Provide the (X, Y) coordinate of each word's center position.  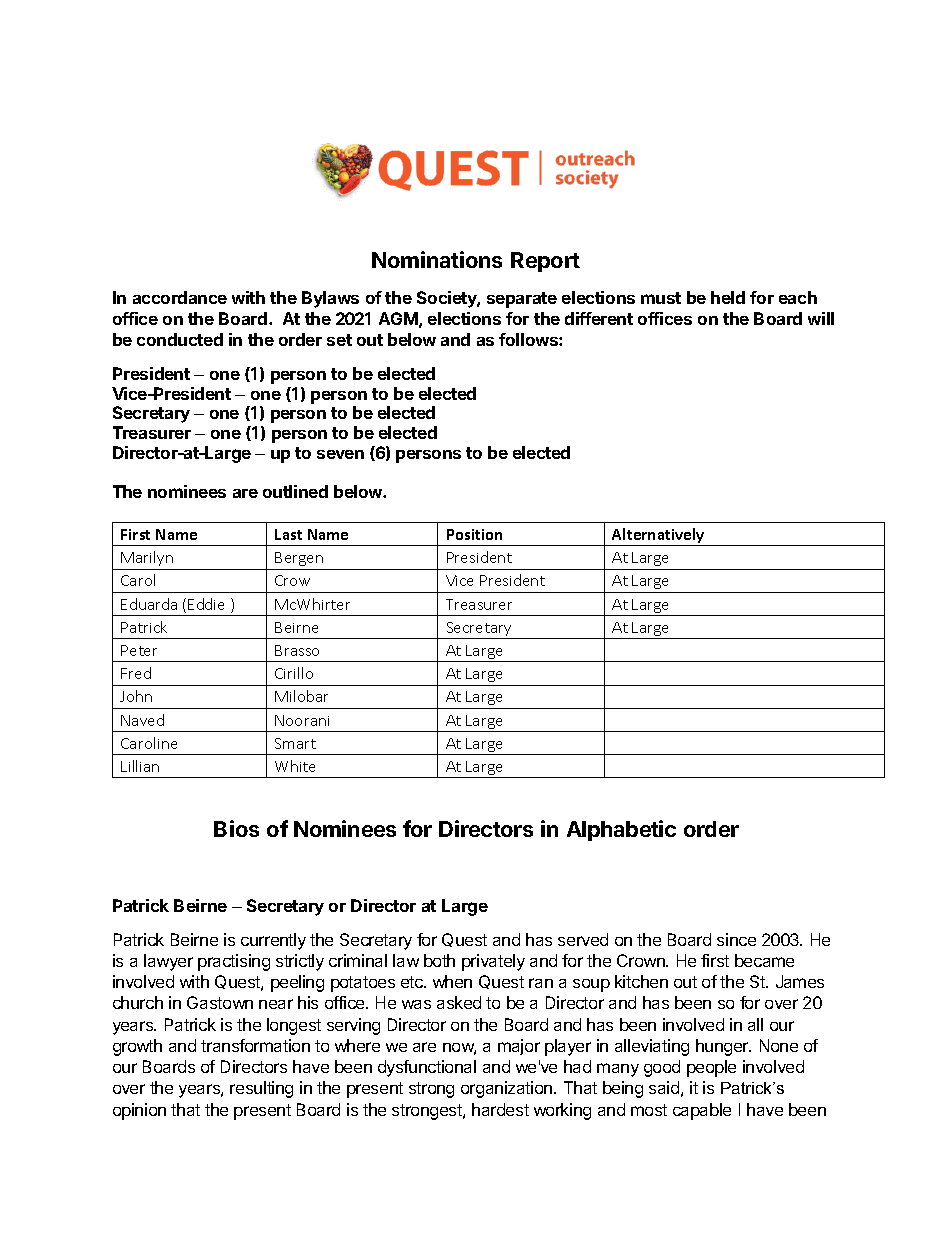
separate (522, 300)
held (728, 297)
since (736, 939)
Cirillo (294, 673)
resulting (261, 1089)
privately (493, 962)
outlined (295, 491)
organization (508, 1089)
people (711, 1068)
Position (474, 534)
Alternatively (658, 537)
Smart (295, 743)
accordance (180, 297)
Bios (236, 828)
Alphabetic (621, 830)
